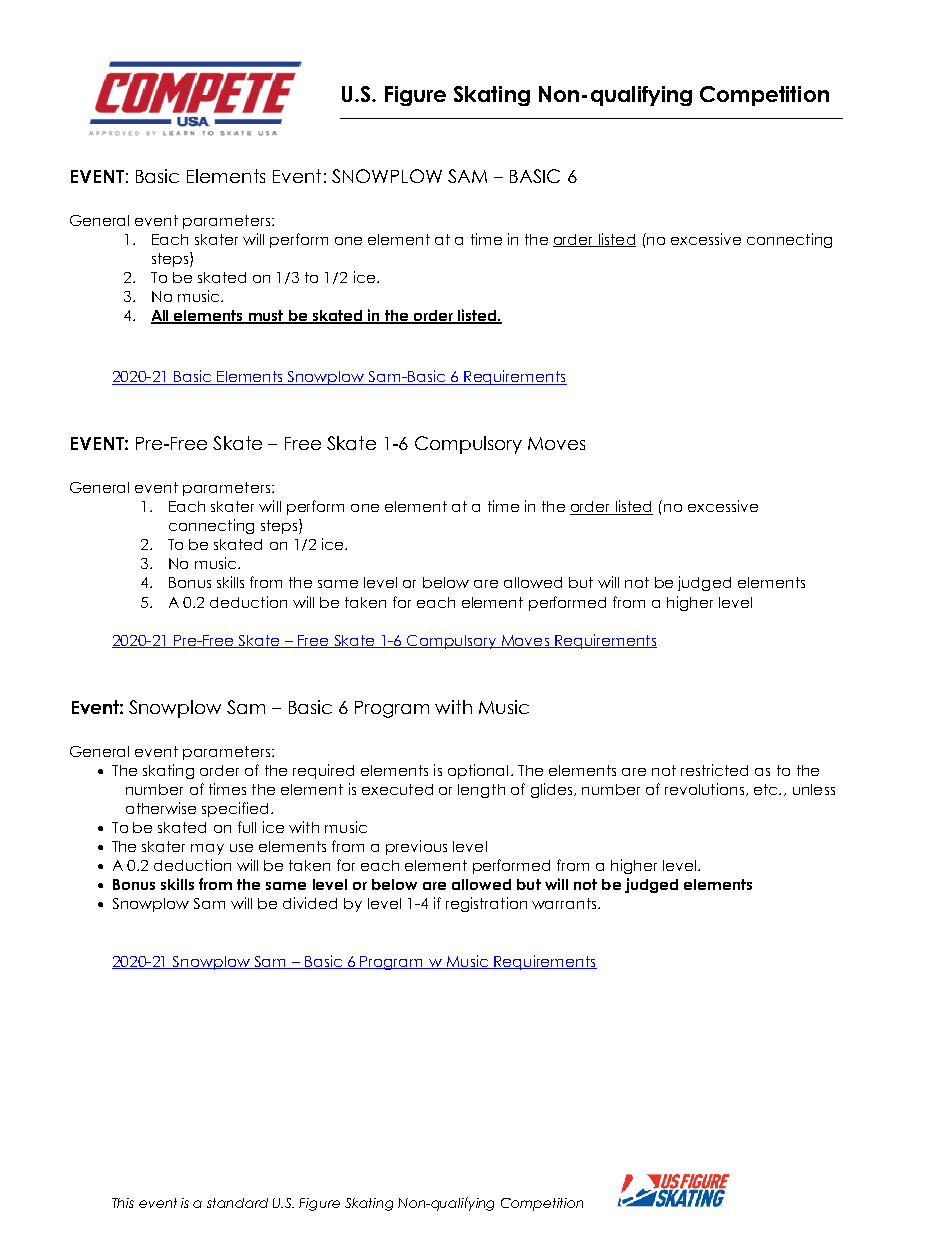 The width and height of the document is (952, 1233). I want to click on must, so click(266, 317).
